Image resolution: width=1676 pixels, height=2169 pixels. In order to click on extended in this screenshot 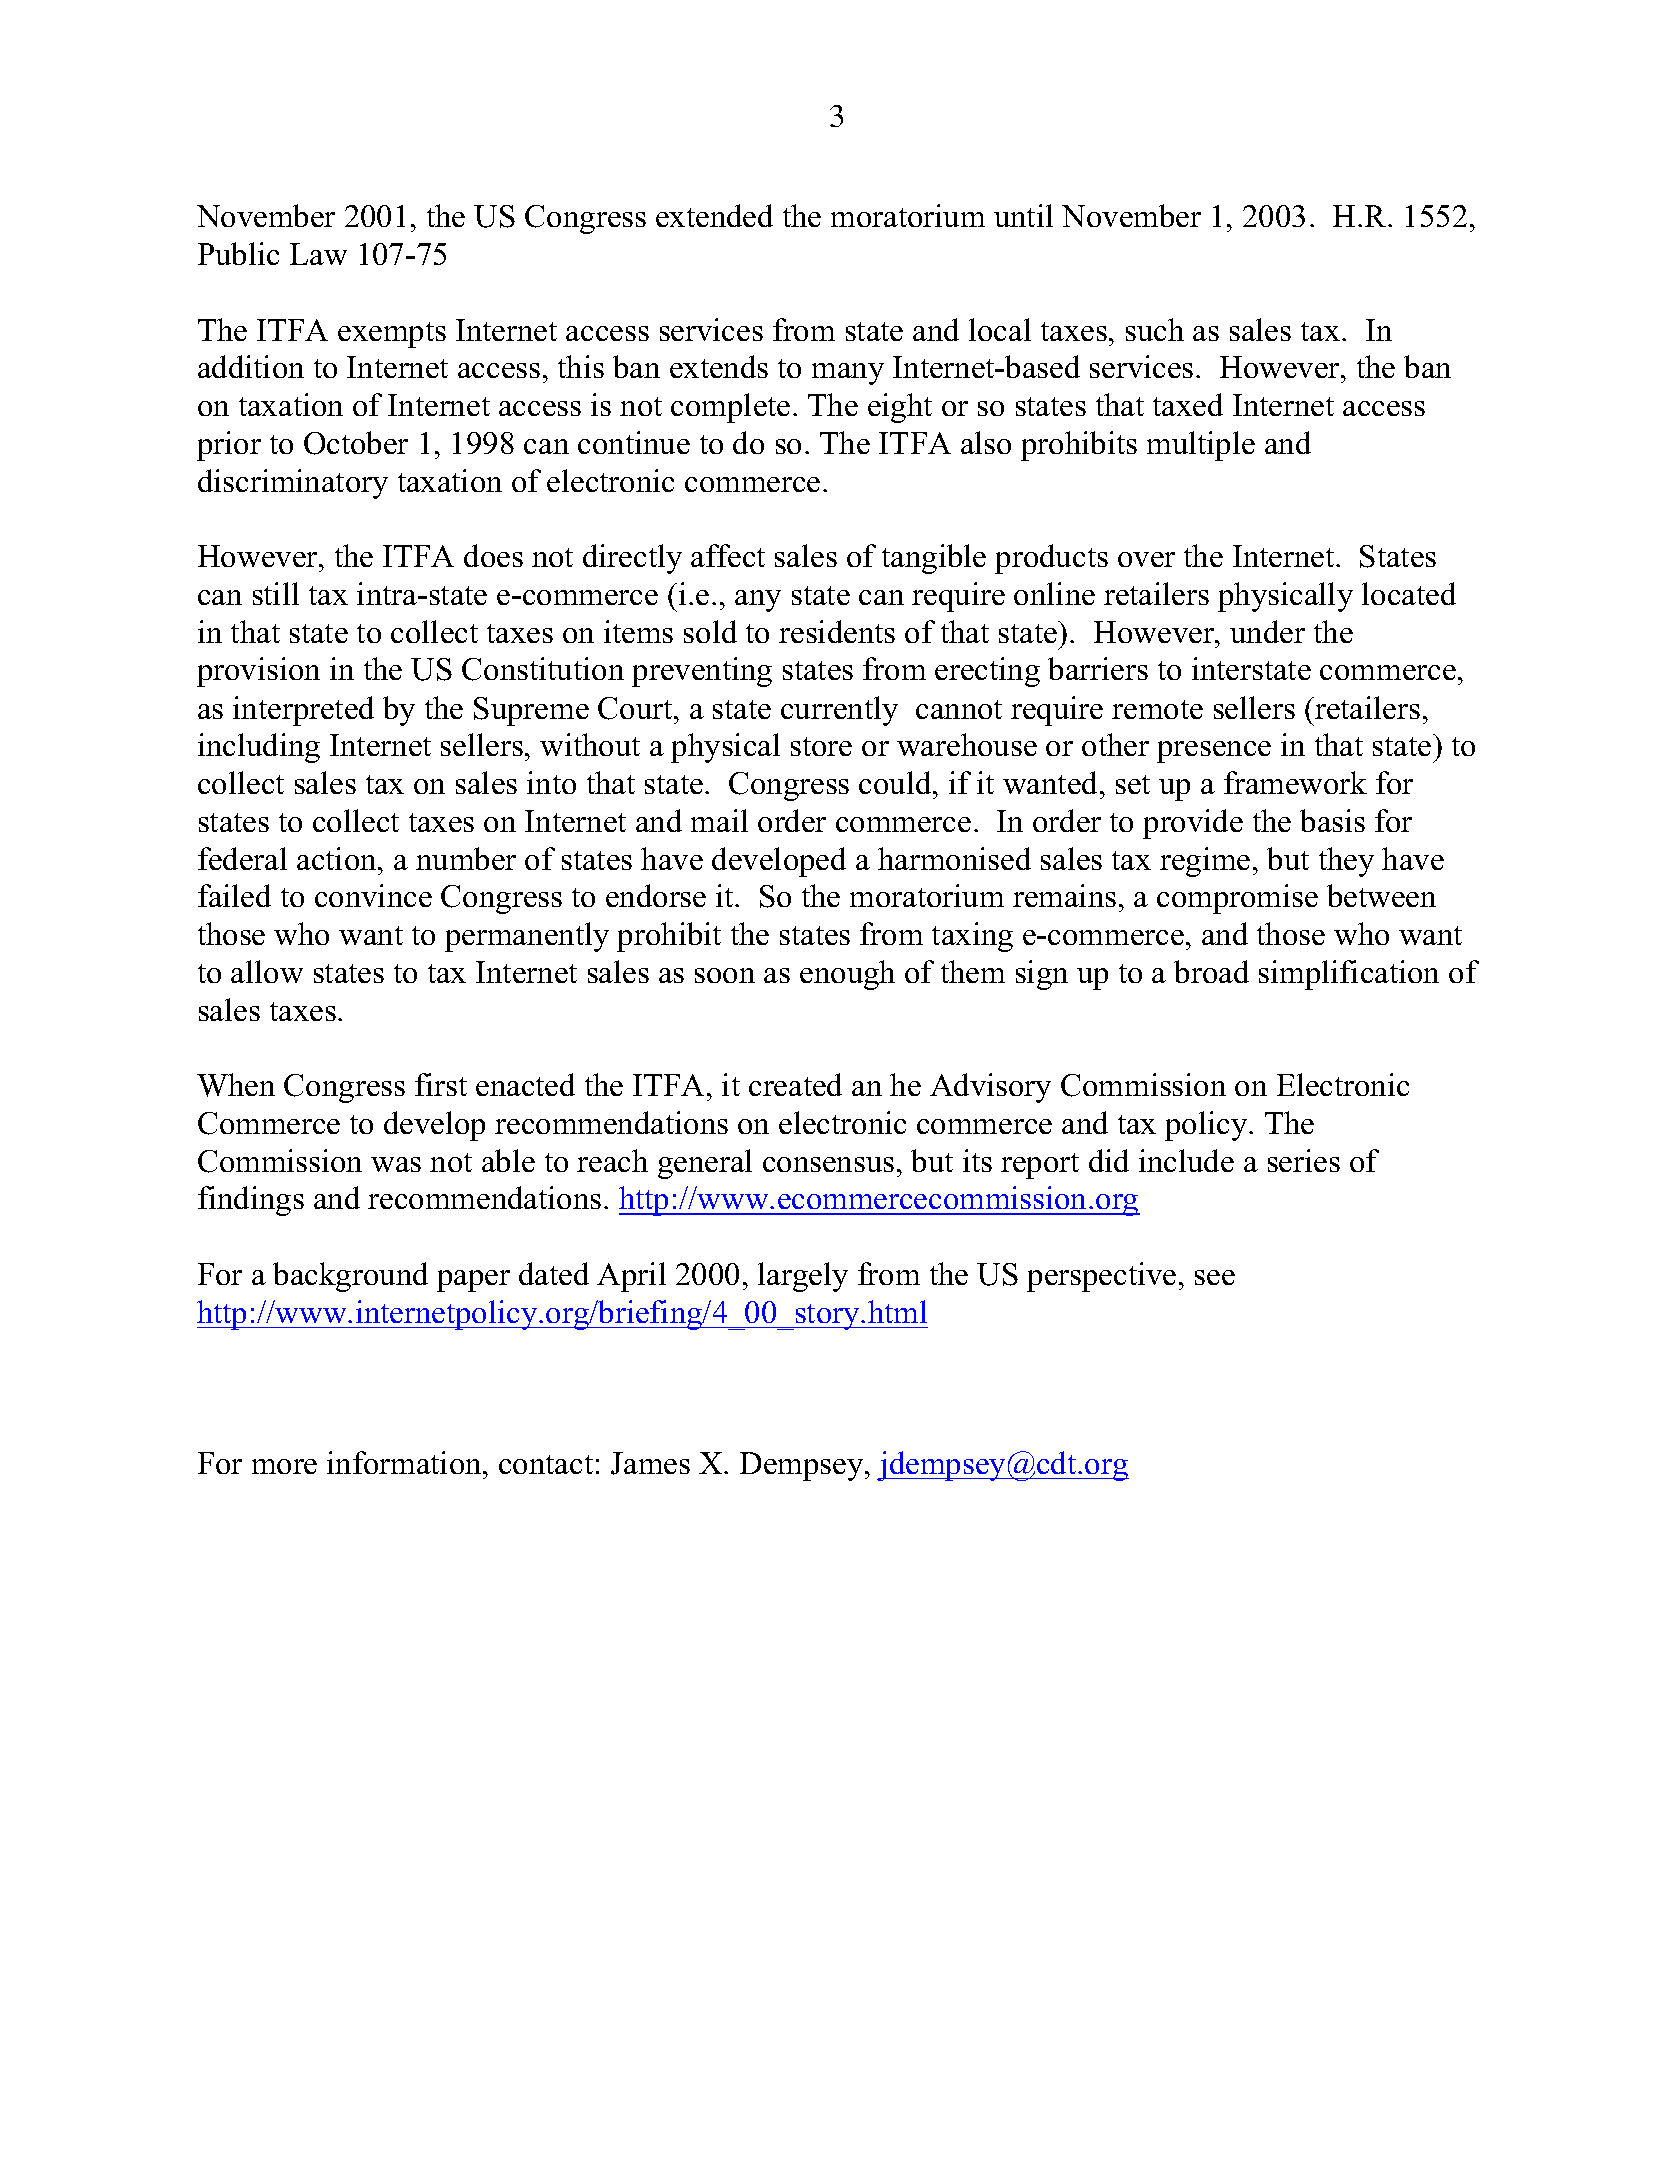, I will do `click(714, 215)`.
